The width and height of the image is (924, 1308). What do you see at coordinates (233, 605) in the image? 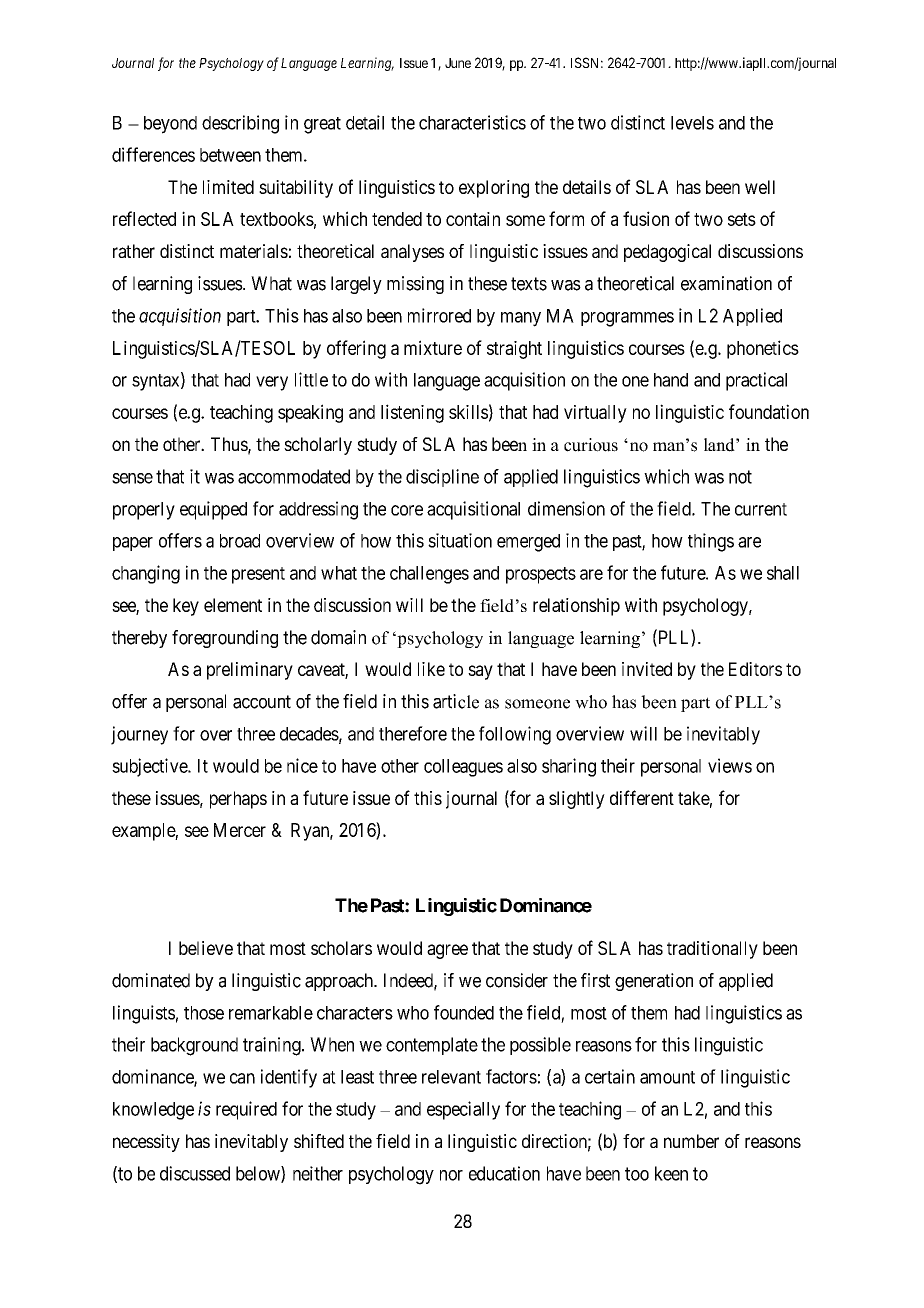
I see `element` at bounding box center [233, 605].
